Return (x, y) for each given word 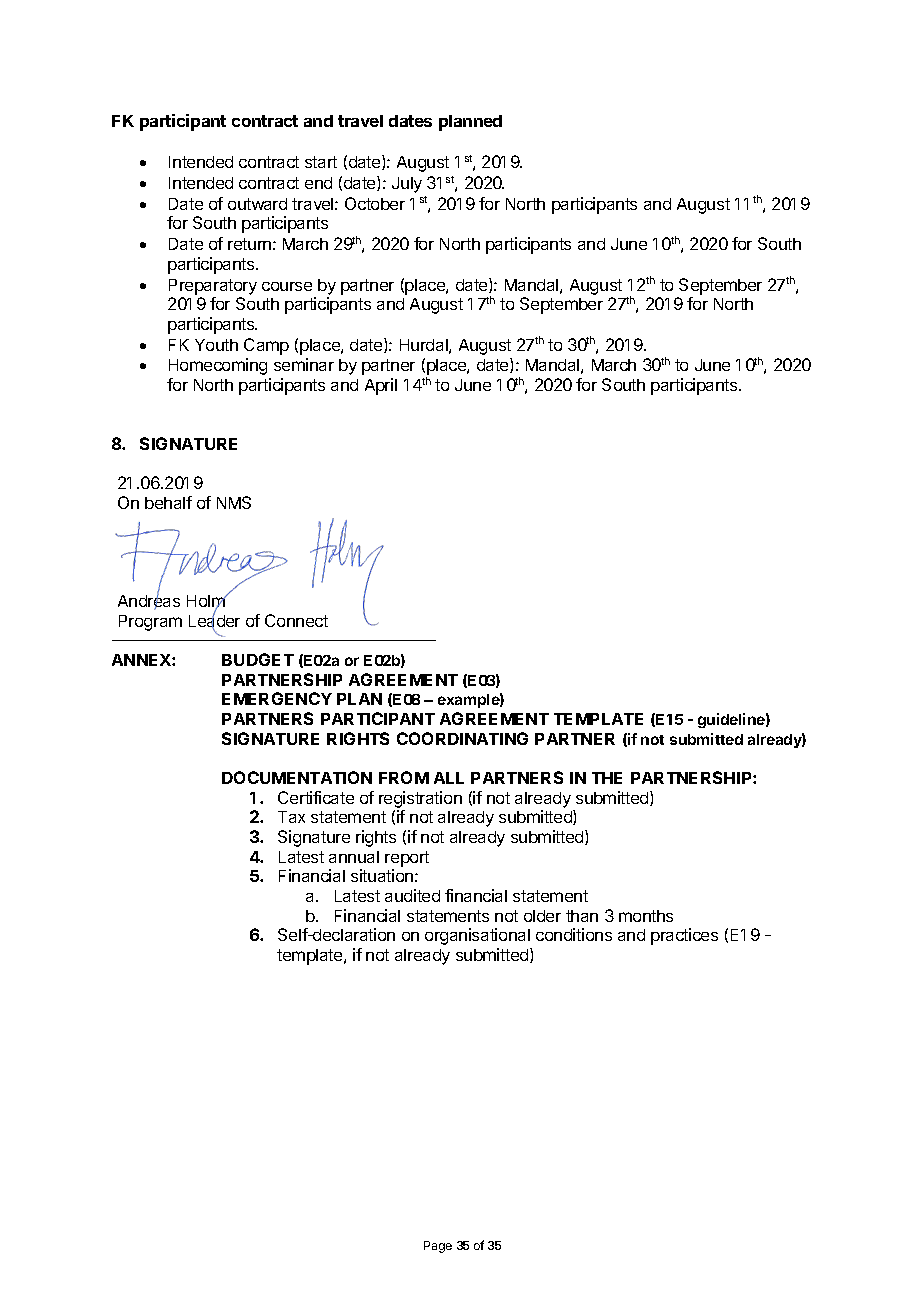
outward (257, 204)
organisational (477, 936)
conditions (574, 934)
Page (438, 1247)
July (407, 185)
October (375, 203)
